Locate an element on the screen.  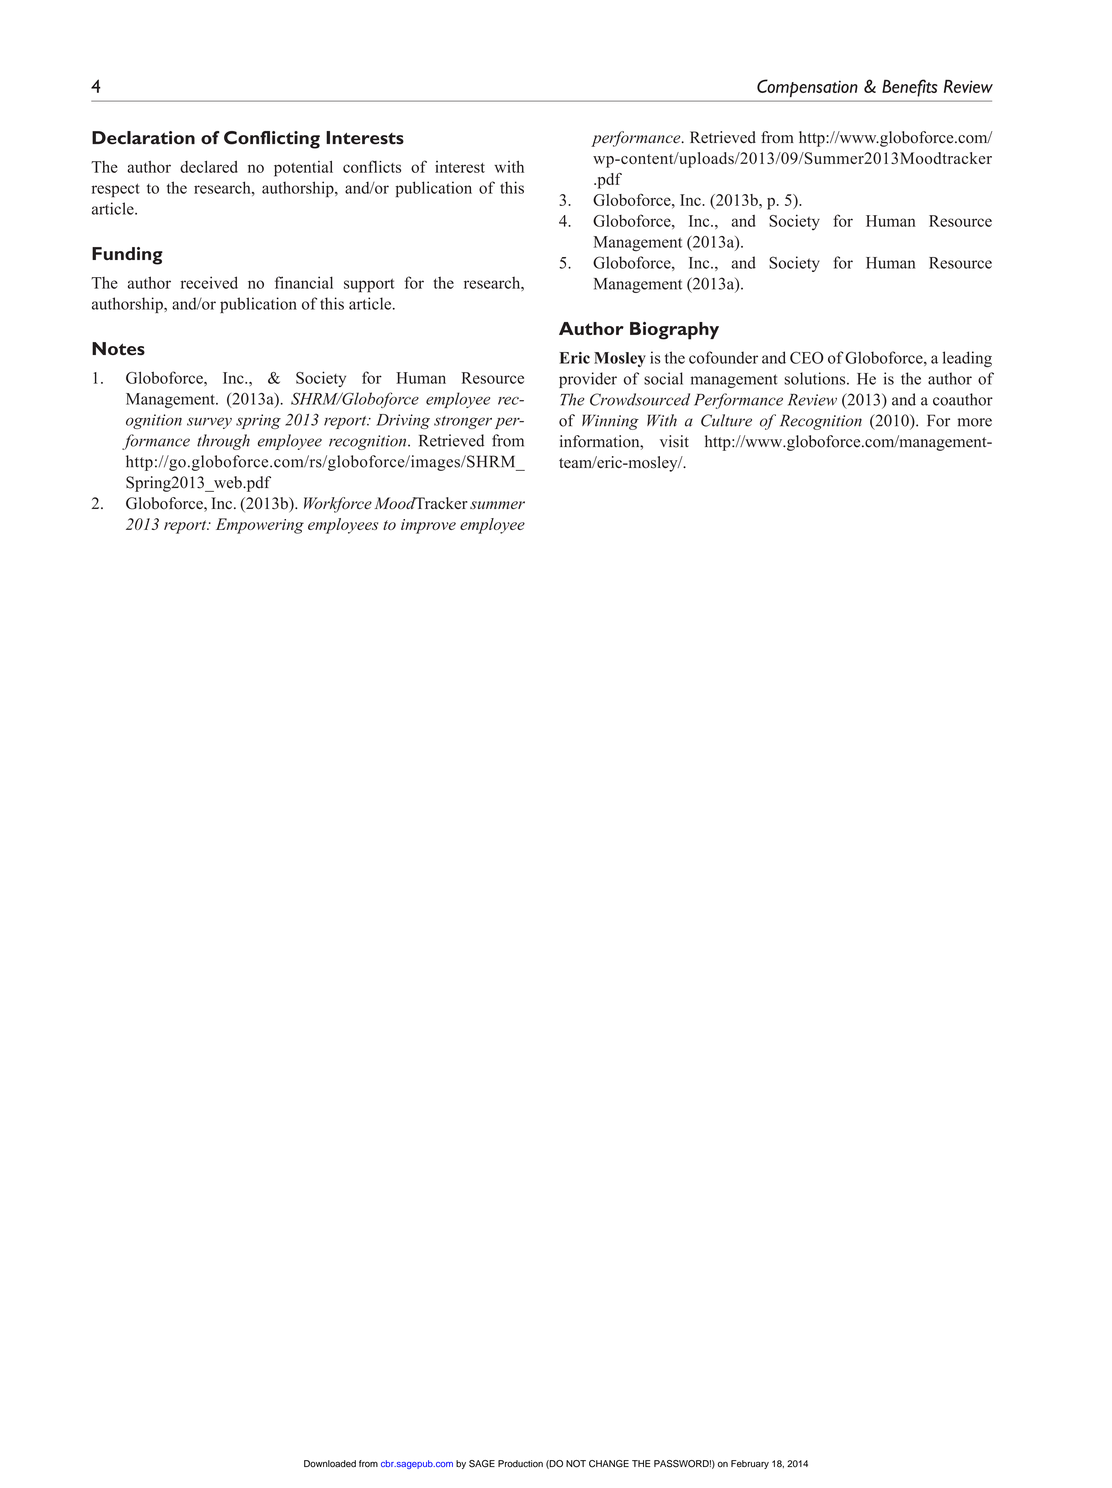
Culture is located at coordinates (726, 420).
